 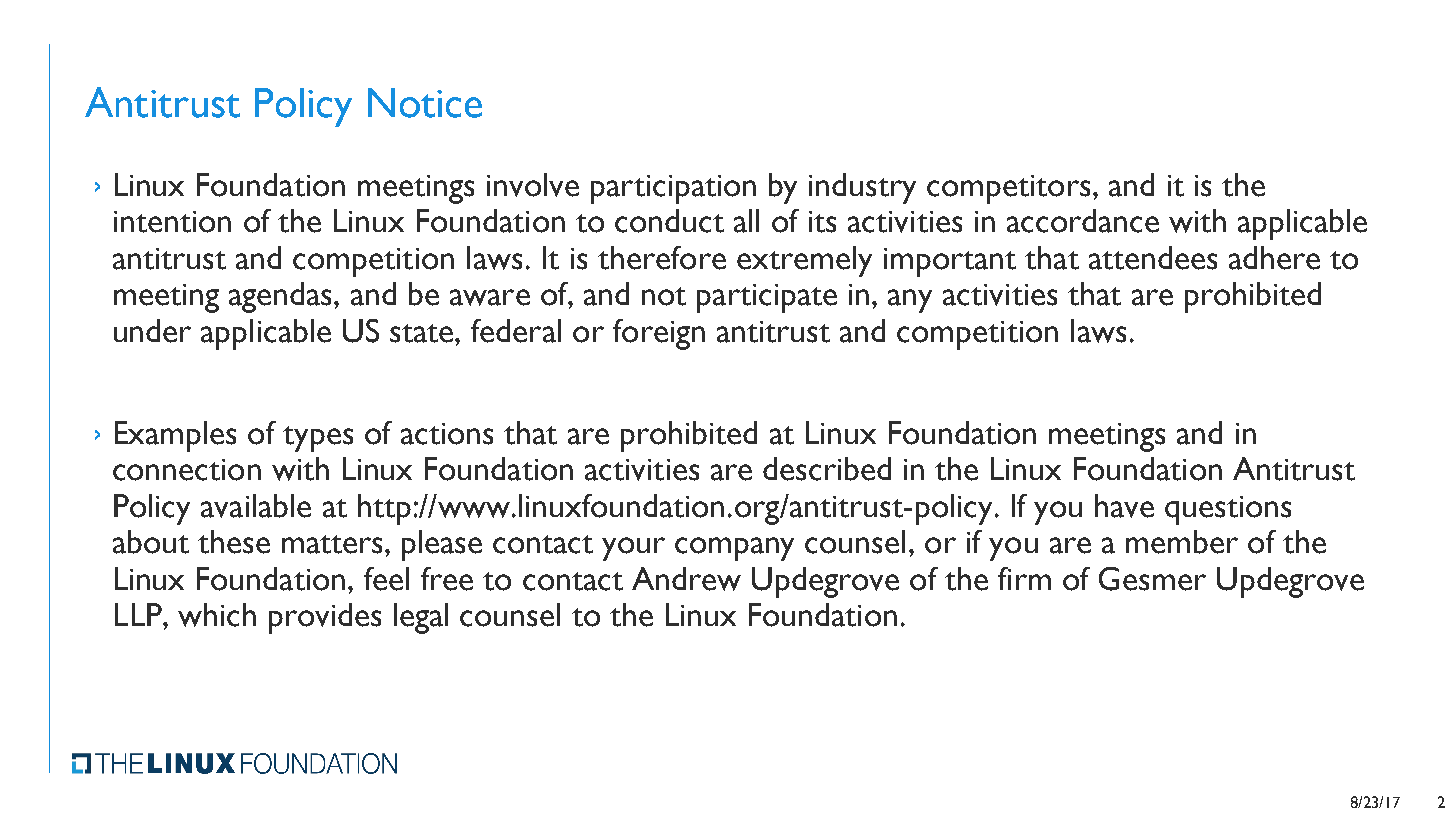 I want to click on Andrew, so click(x=686, y=579).
